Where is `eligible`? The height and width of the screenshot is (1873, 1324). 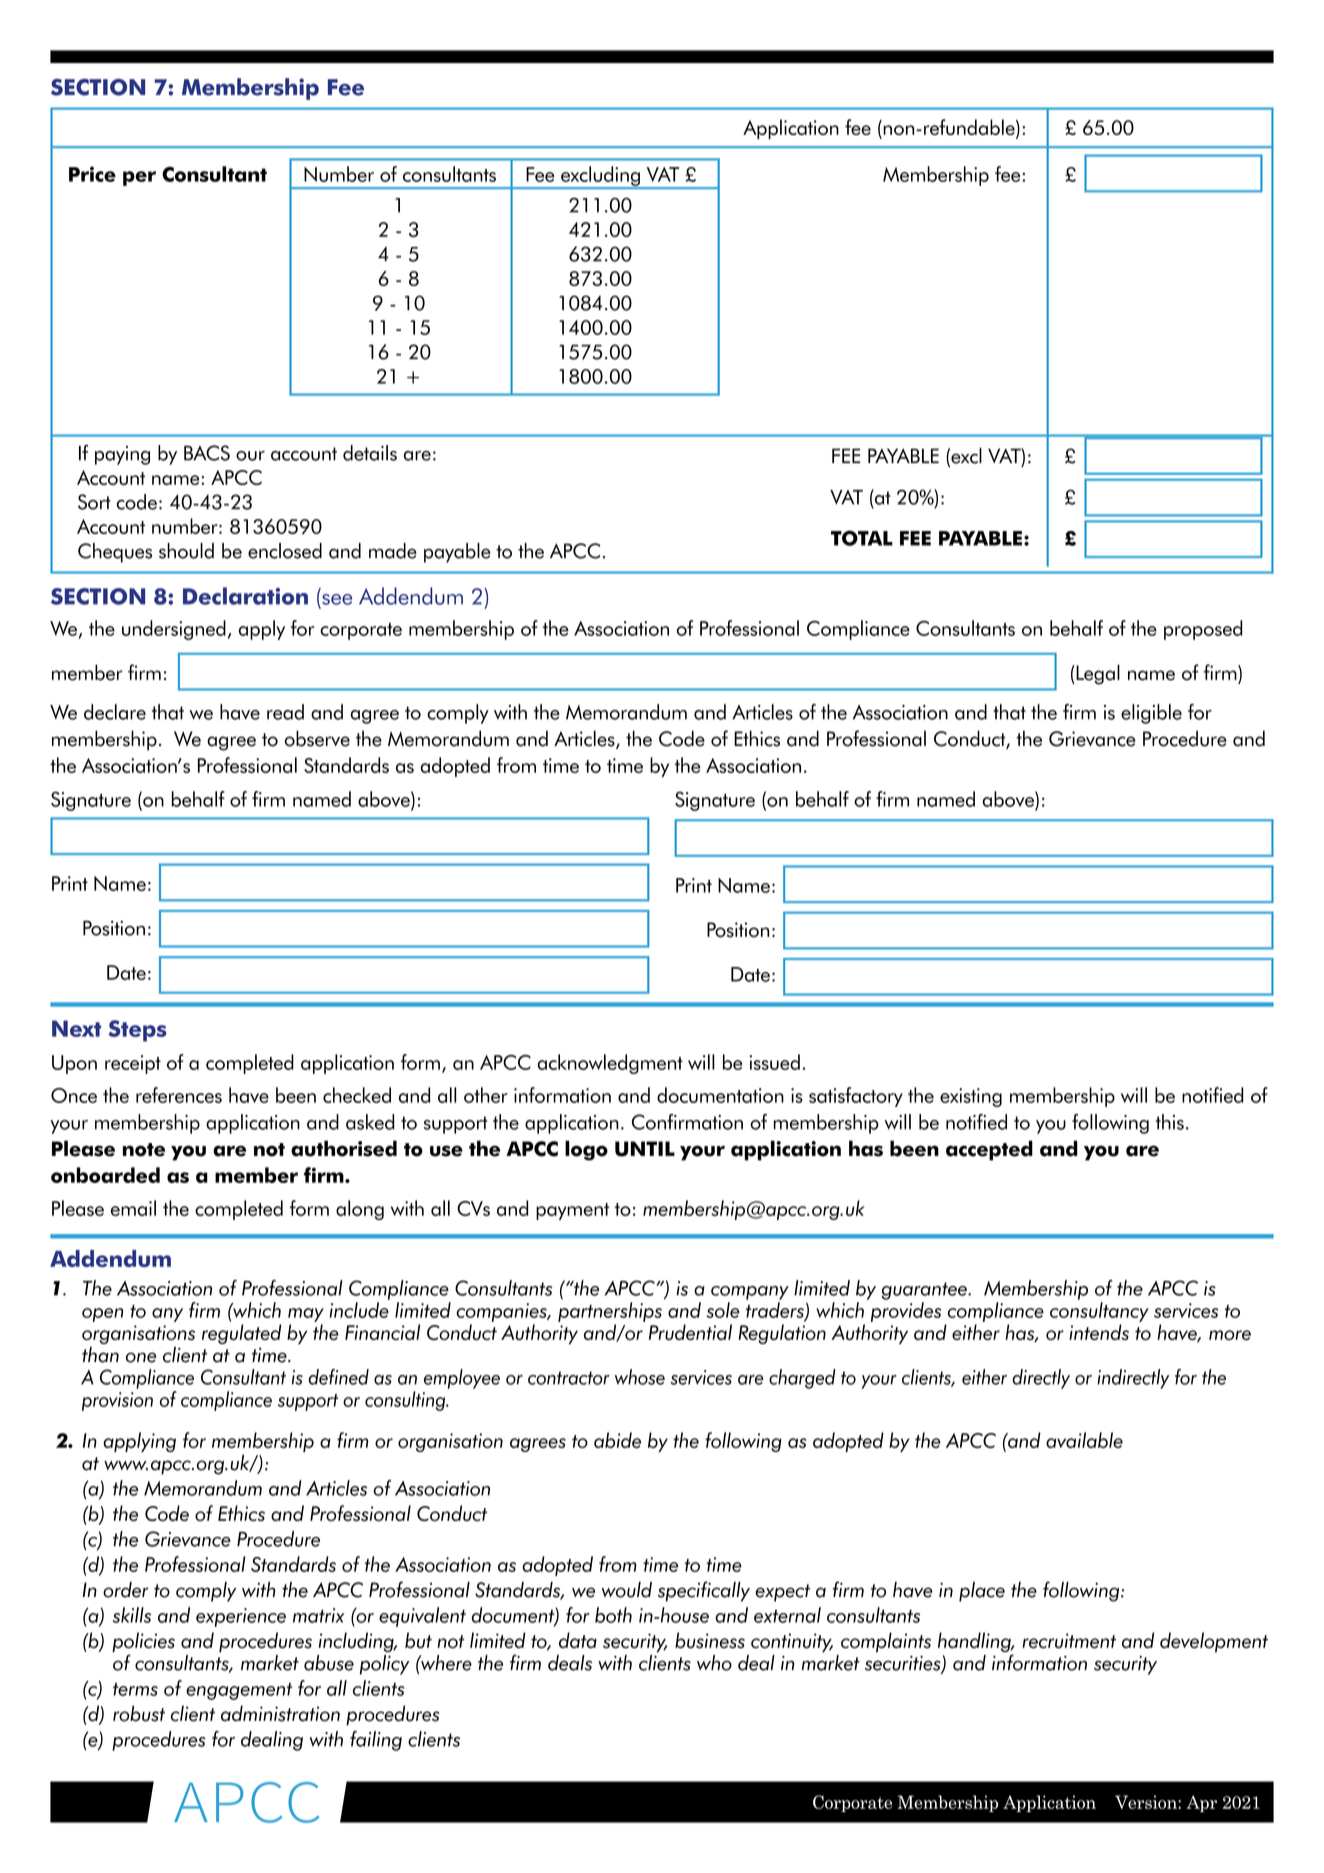 eligible is located at coordinates (1151, 714).
